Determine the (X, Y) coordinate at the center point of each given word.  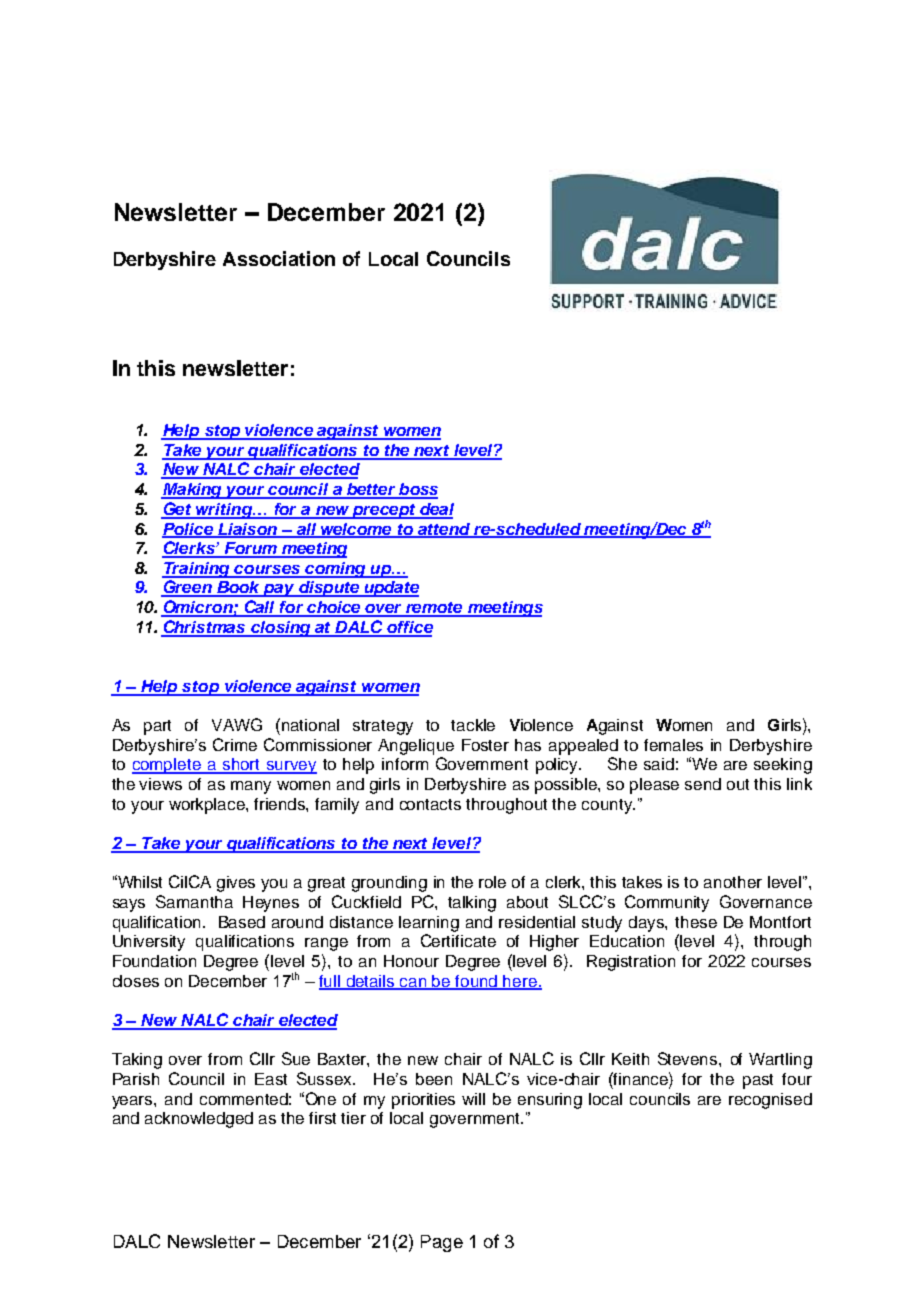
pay (279, 590)
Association (279, 258)
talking (472, 904)
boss (417, 490)
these (696, 922)
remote (435, 609)
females (673, 745)
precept (384, 511)
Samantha (194, 901)
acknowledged (199, 1120)
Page (442, 1243)
